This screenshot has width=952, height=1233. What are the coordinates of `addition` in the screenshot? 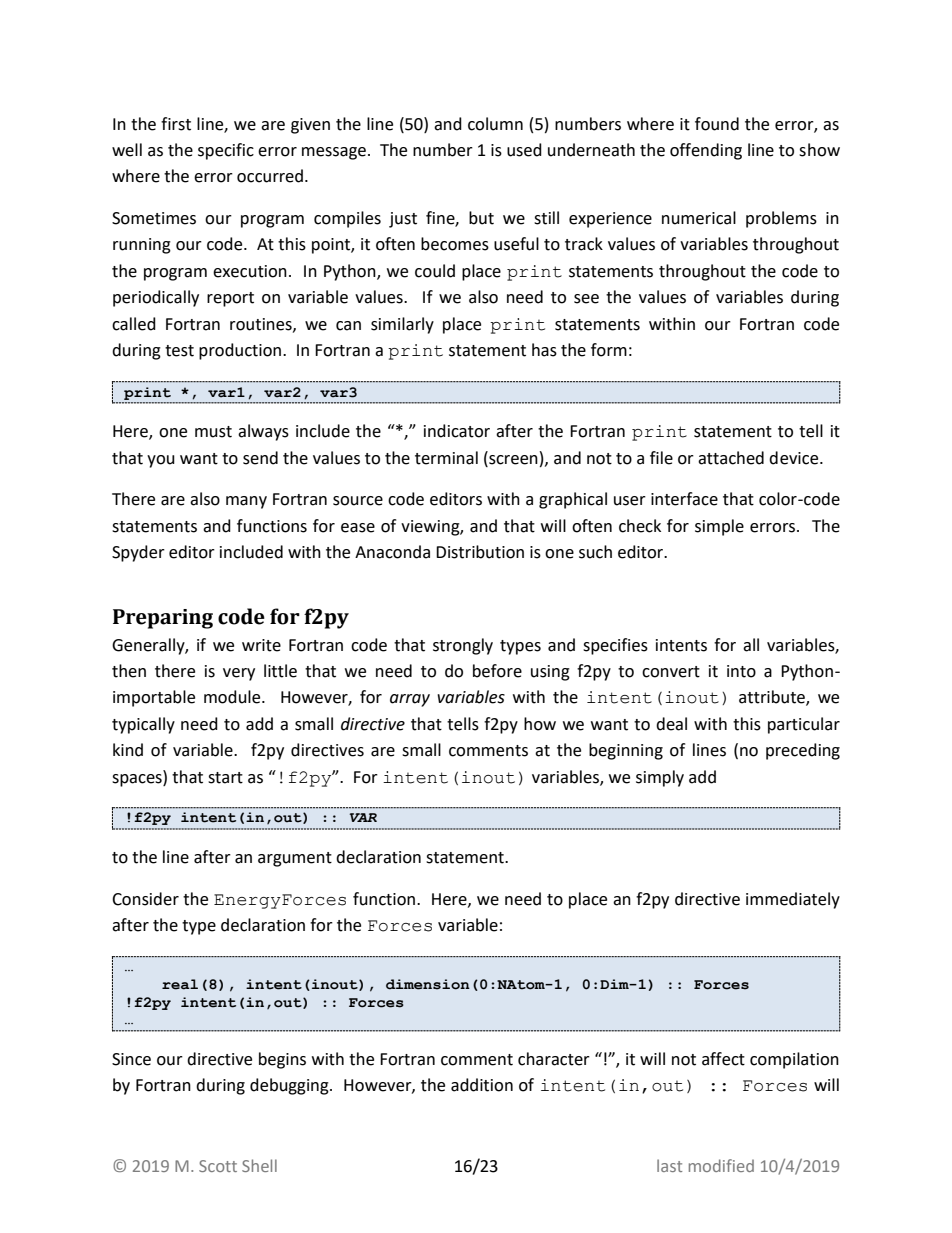 It's located at (482, 1085).
